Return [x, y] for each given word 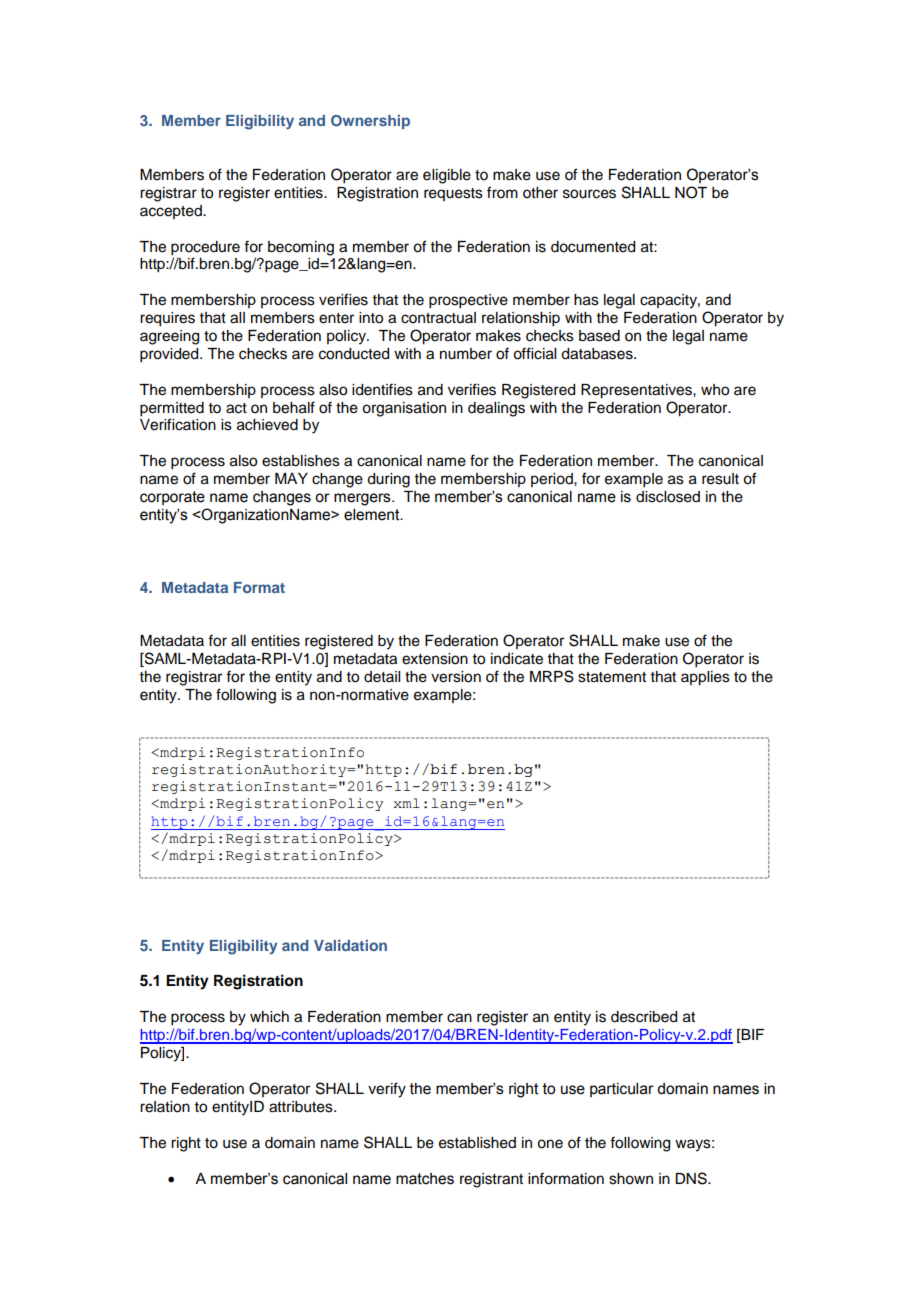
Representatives [637, 391]
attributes [302, 1107]
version [456, 677]
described [644, 1017]
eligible [447, 176]
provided [170, 355]
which [269, 1017]
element [373, 515]
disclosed [668, 497]
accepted [172, 212]
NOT [691, 192]
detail [382, 677]
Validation [350, 945]
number [466, 354]
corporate [172, 498]
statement [612, 677]
